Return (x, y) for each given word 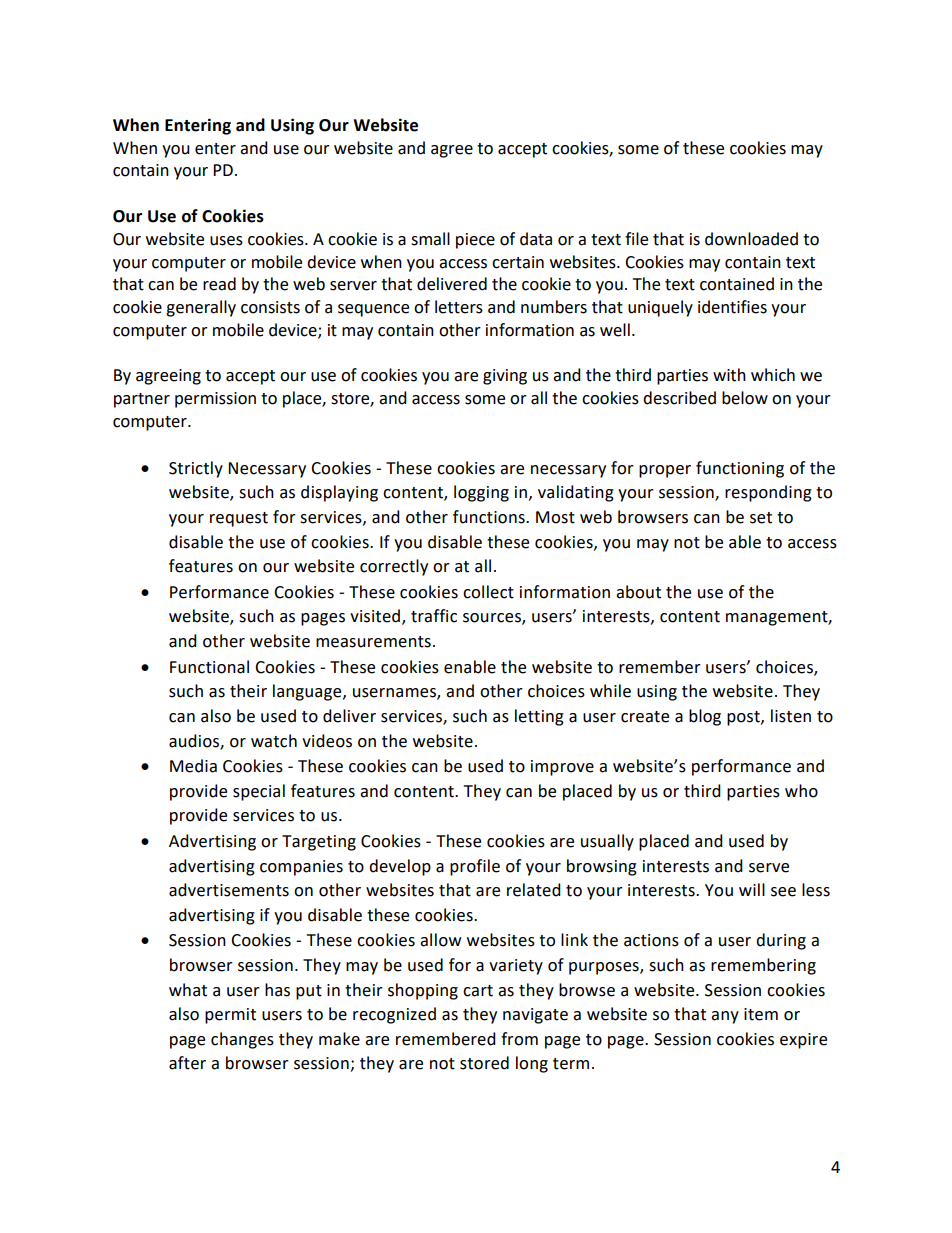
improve (562, 768)
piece (475, 241)
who (801, 791)
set (761, 518)
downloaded (751, 239)
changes (242, 1040)
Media (193, 766)
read (219, 284)
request (239, 519)
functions (490, 517)
